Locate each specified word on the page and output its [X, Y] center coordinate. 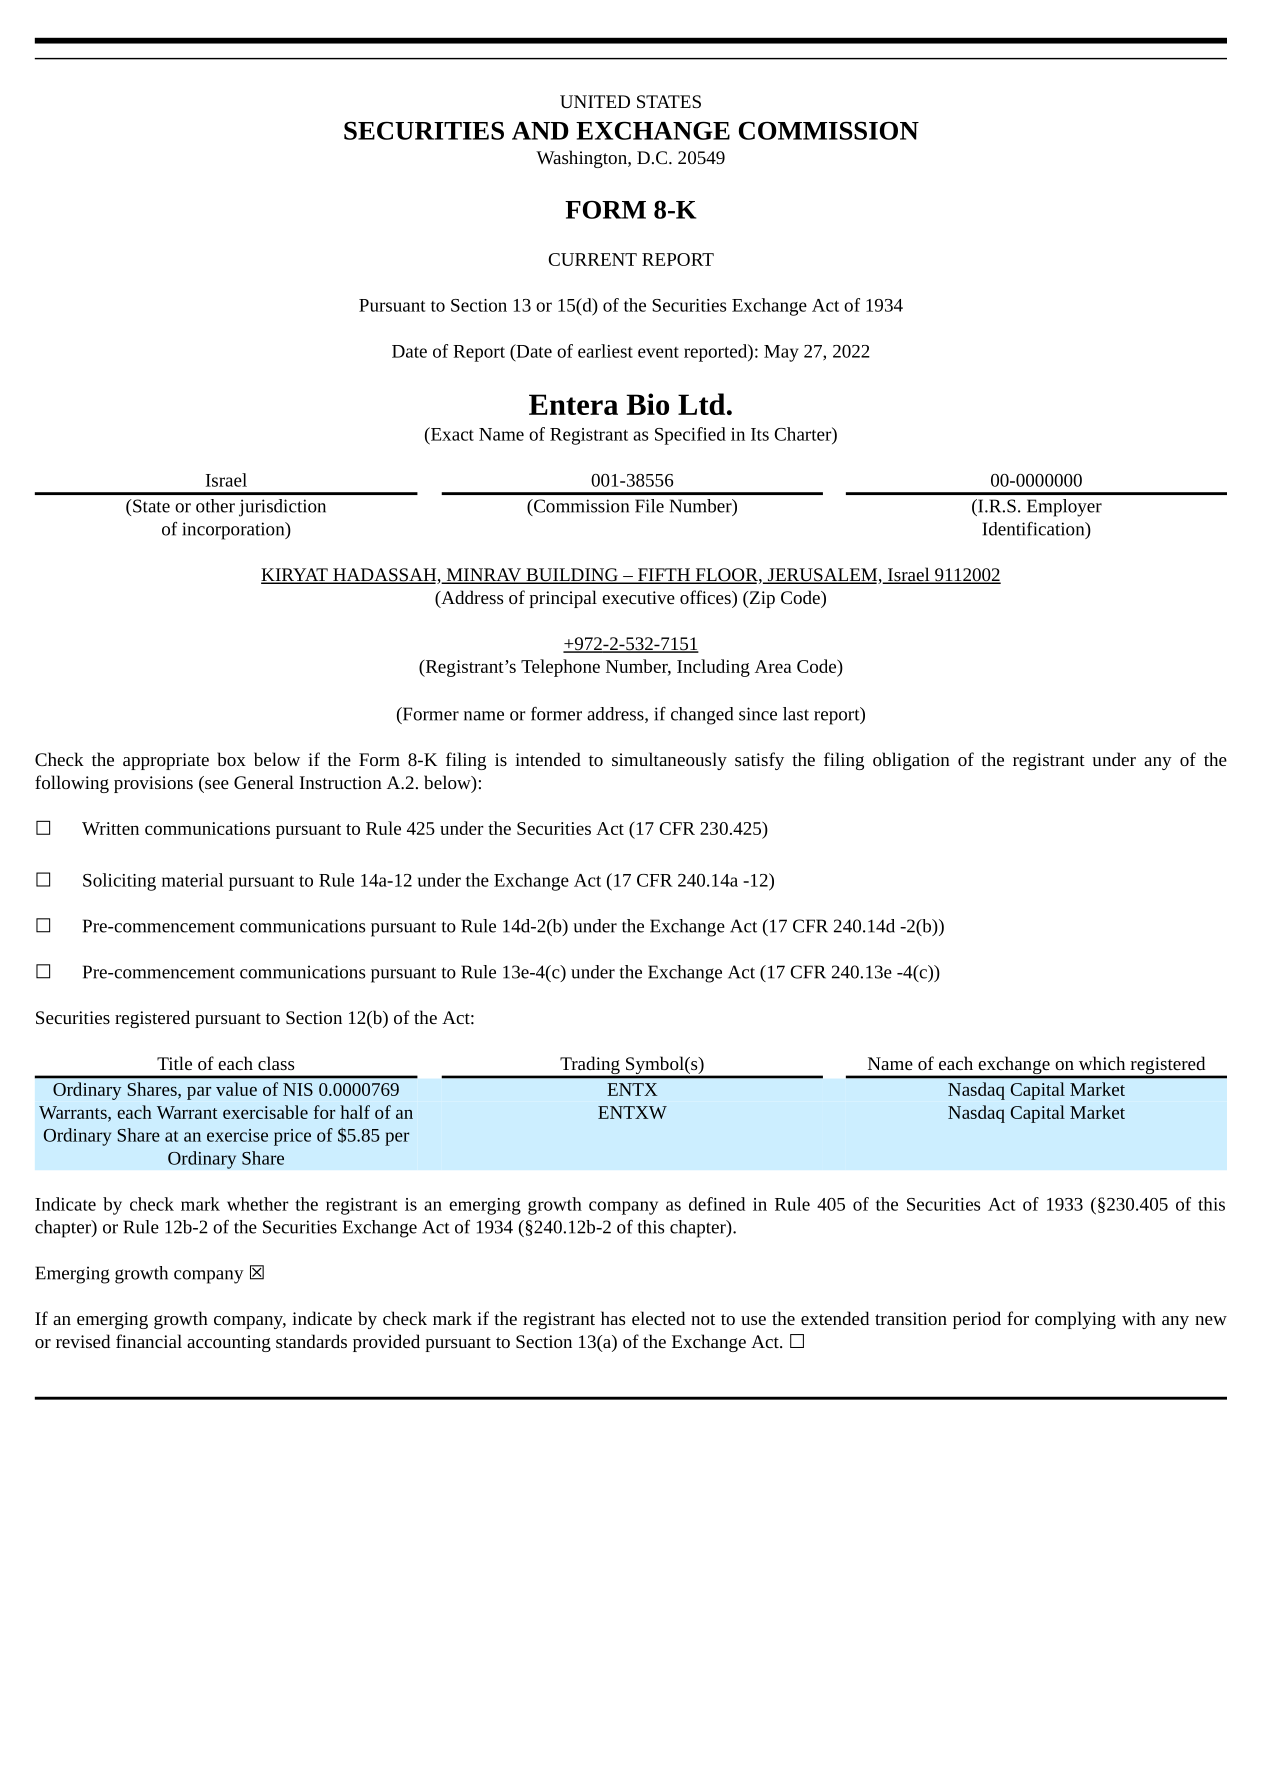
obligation [911, 761]
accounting [229, 1343]
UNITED [595, 101]
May [781, 353]
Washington [582, 159]
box [231, 759]
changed [702, 716]
